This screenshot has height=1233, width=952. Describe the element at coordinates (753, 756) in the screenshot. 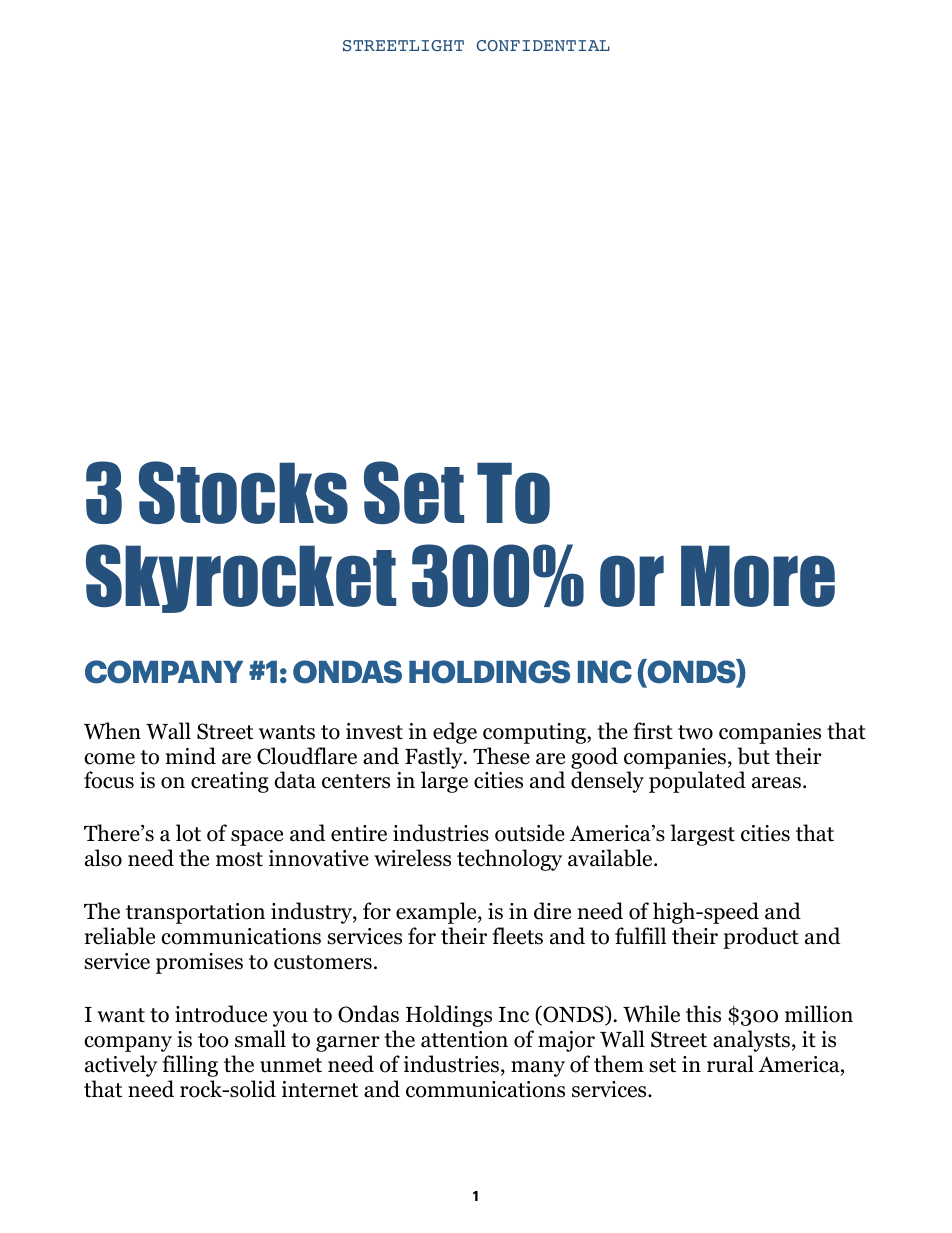

I see `but` at that location.
